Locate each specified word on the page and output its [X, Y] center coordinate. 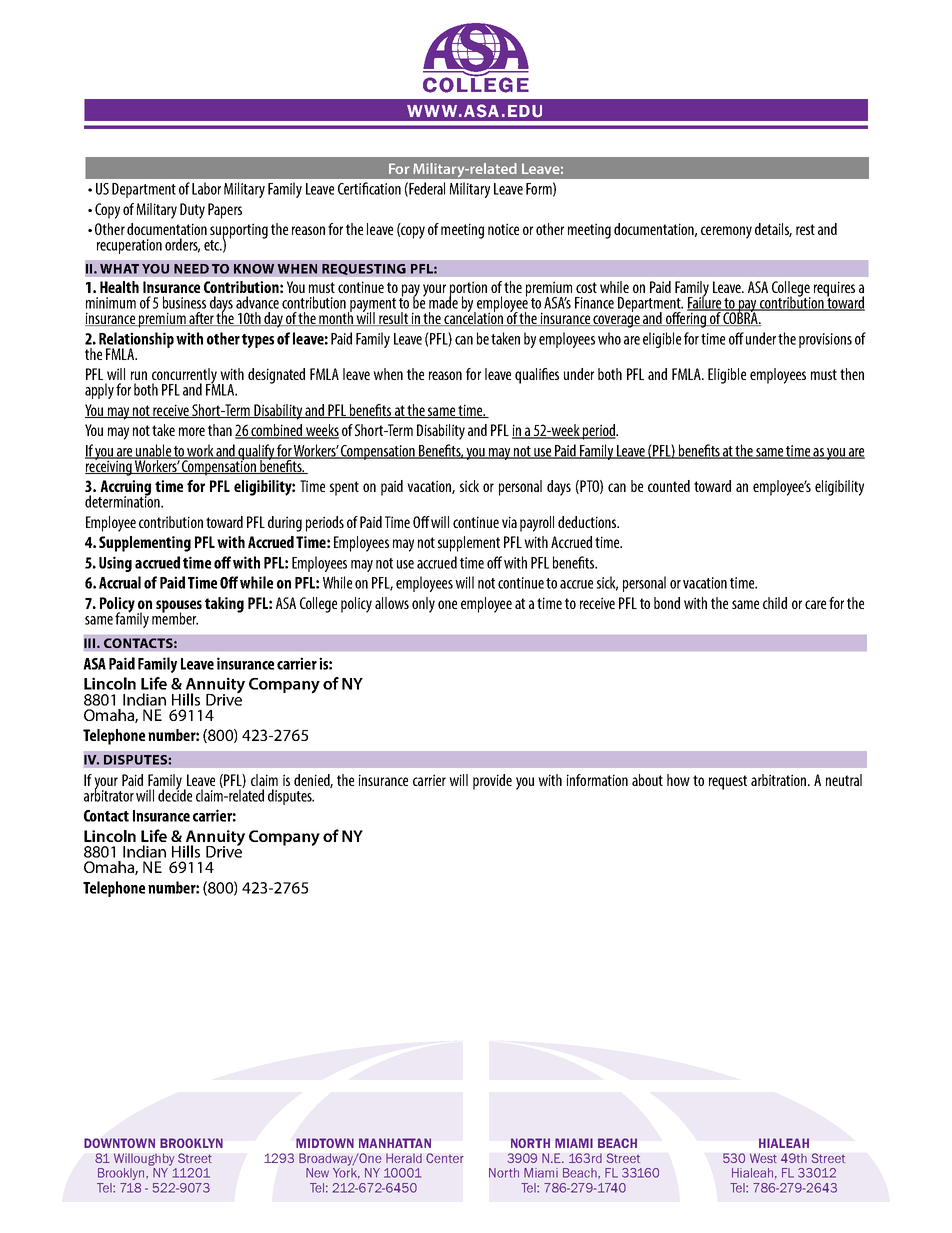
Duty [192, 211]
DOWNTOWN [119, 1143]
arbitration [780, 780]
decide [175, 794]
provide [492, 782]
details [773, 230]
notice [503, 229]
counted [669, 486]
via [509, 522]
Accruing [125, 489]
